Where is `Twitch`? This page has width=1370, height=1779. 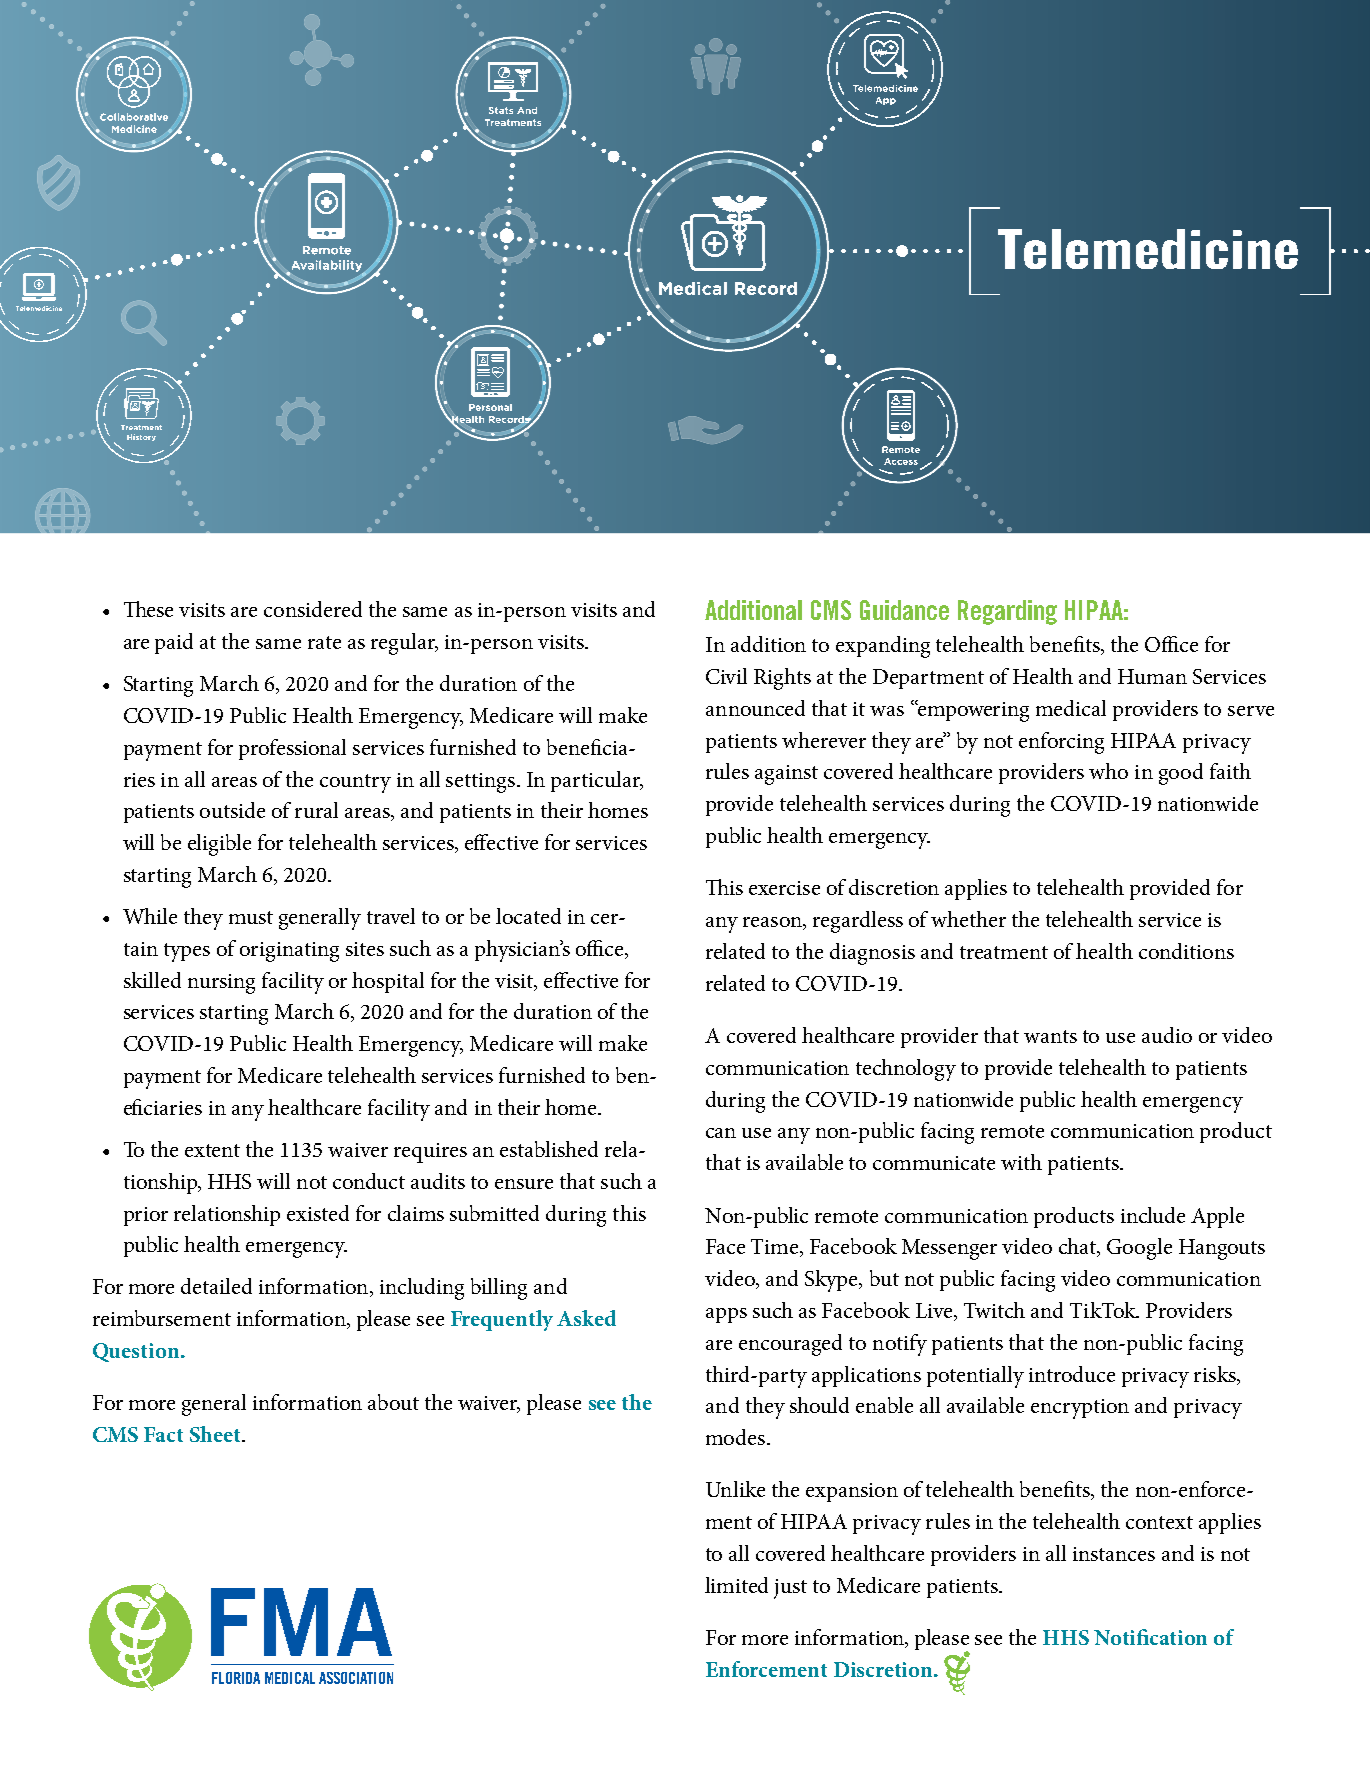 Twitch is located at coordinates (994, 1310).
